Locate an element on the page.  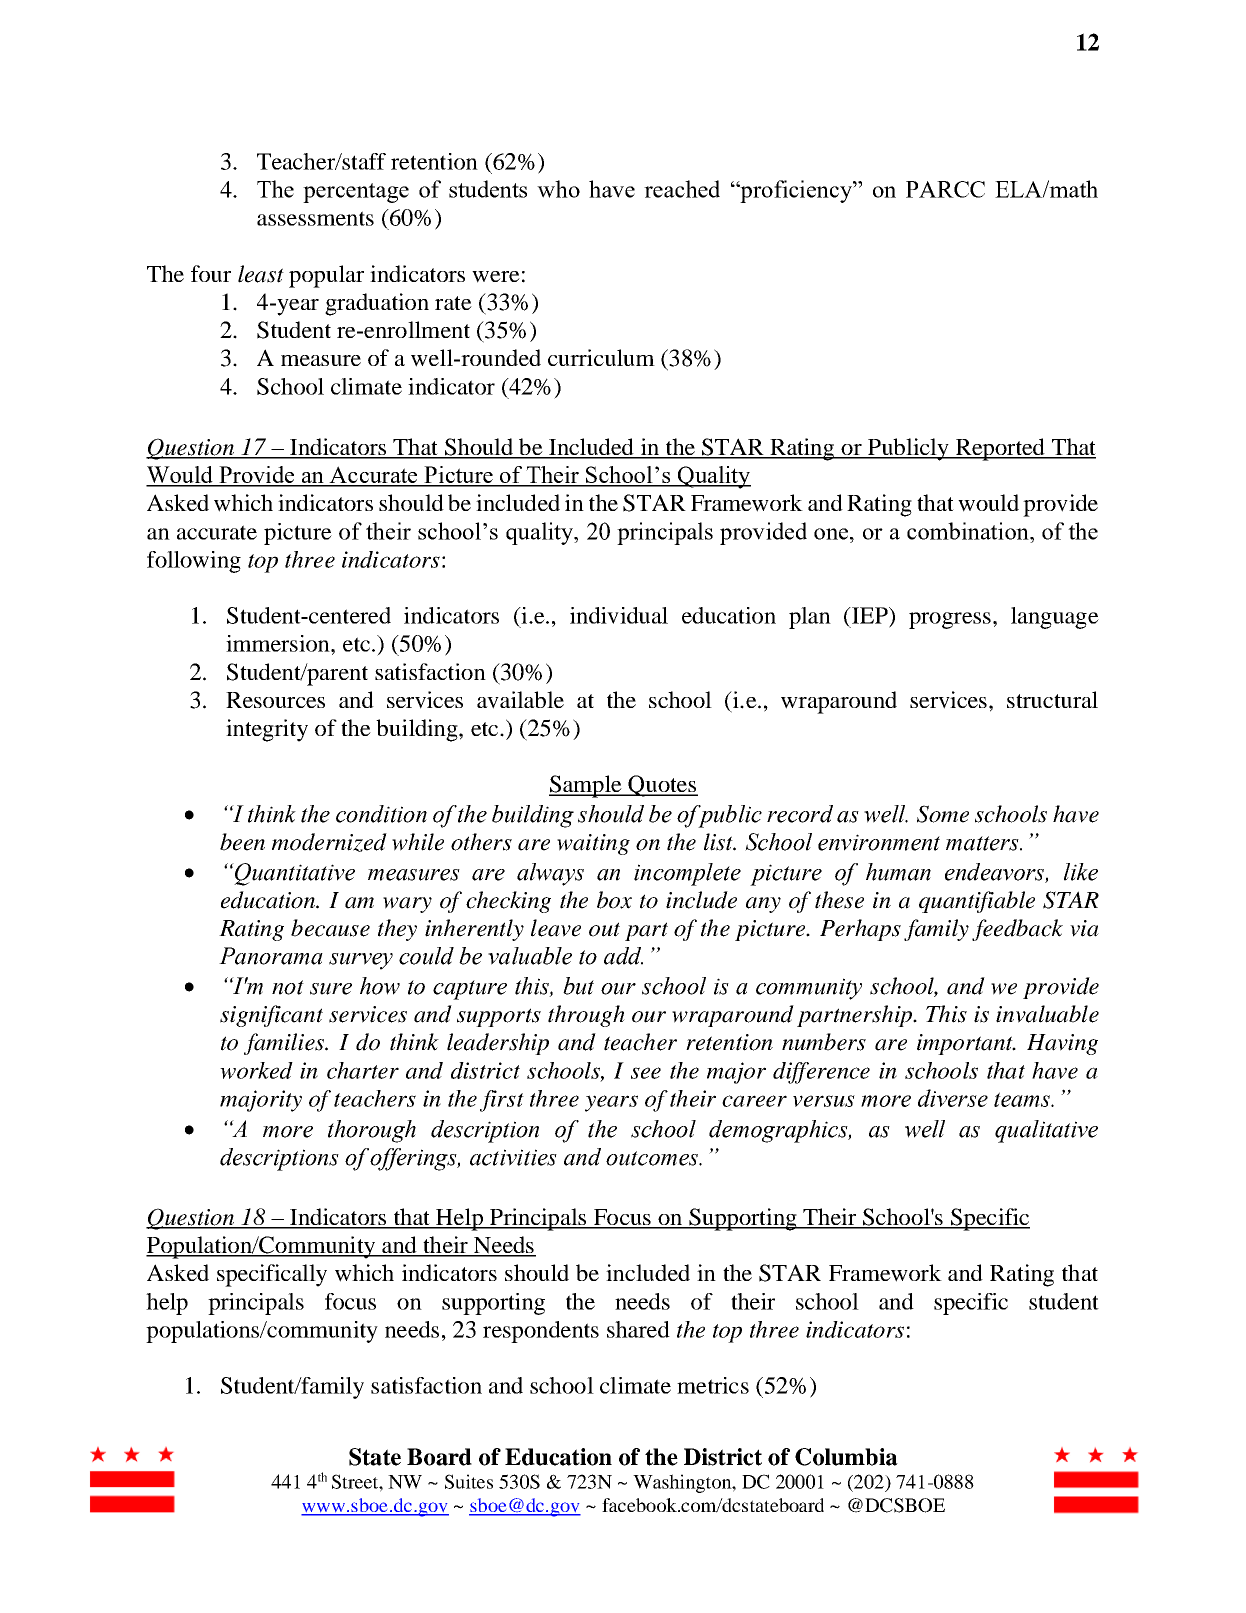
reached is located at coordinates (682, 189).
